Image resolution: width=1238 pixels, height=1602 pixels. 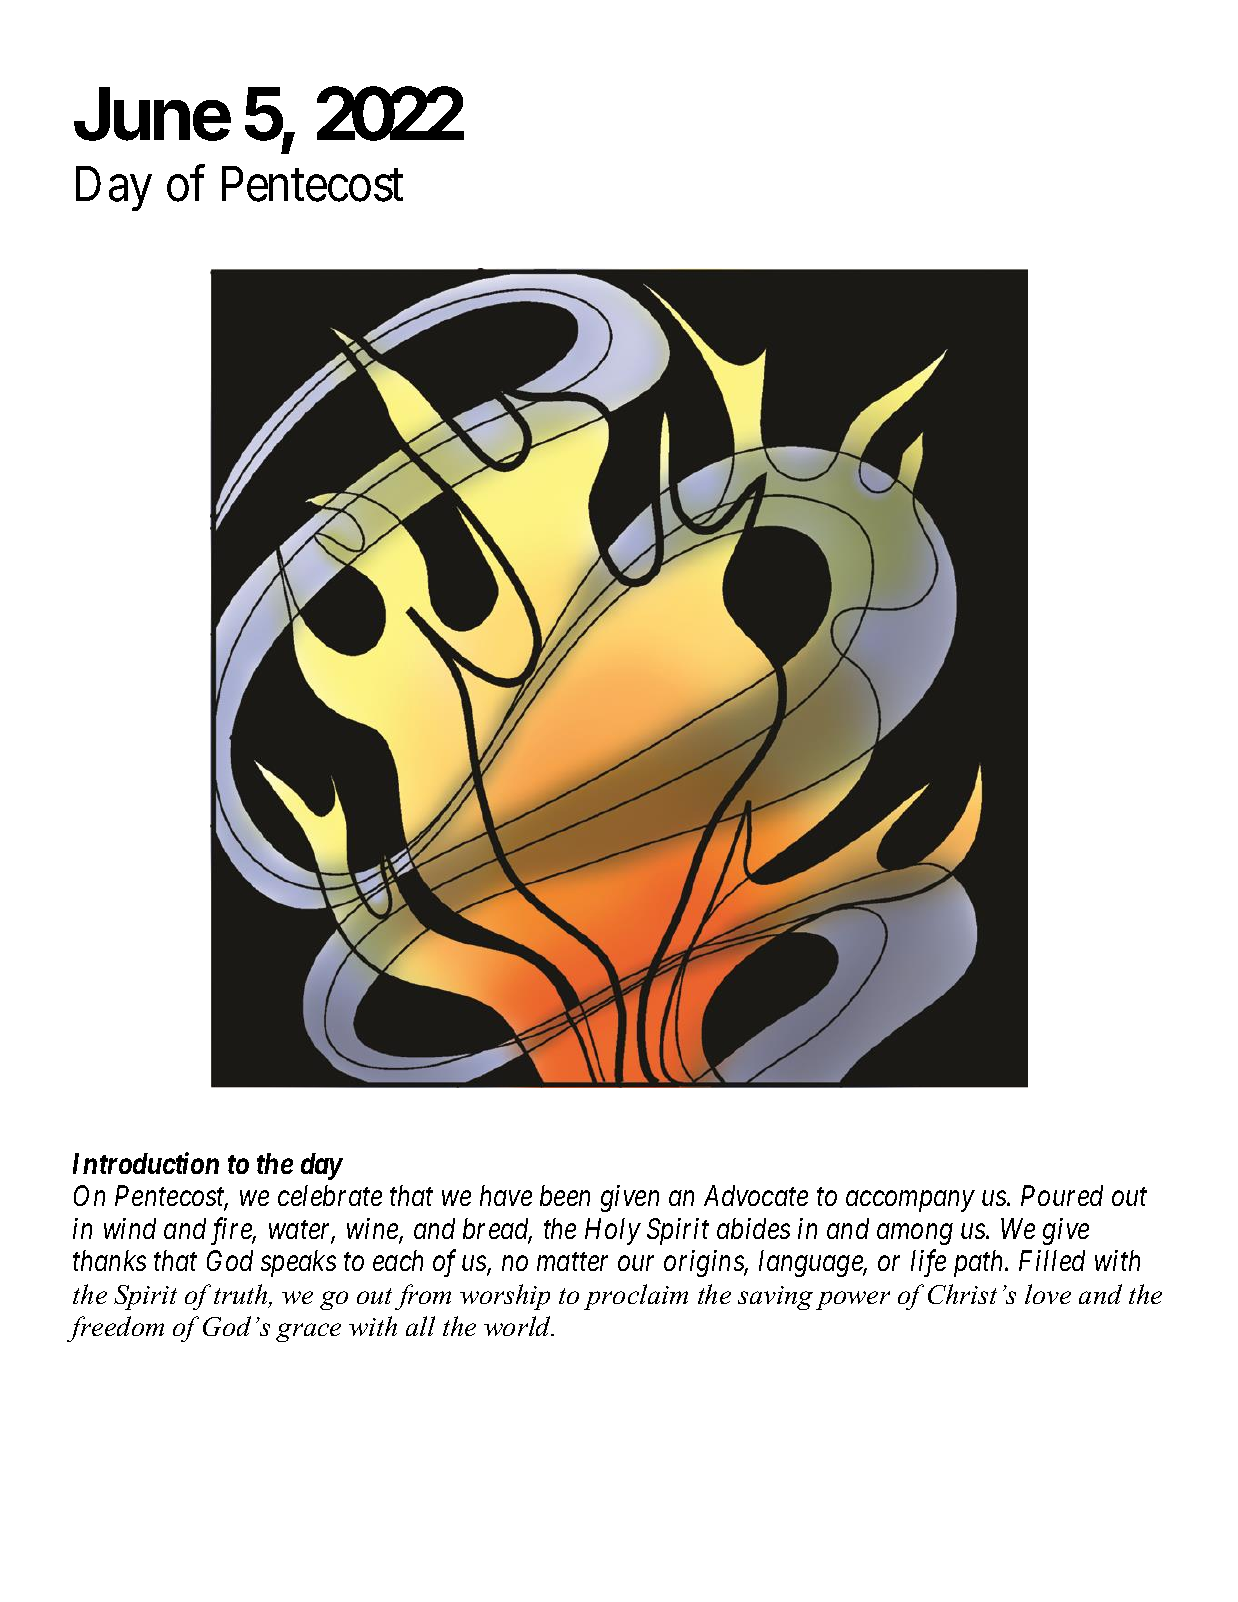 What do you see at coordinates (565, 1195) in the page?
I see `been` at bounding box center [565, 1195].
